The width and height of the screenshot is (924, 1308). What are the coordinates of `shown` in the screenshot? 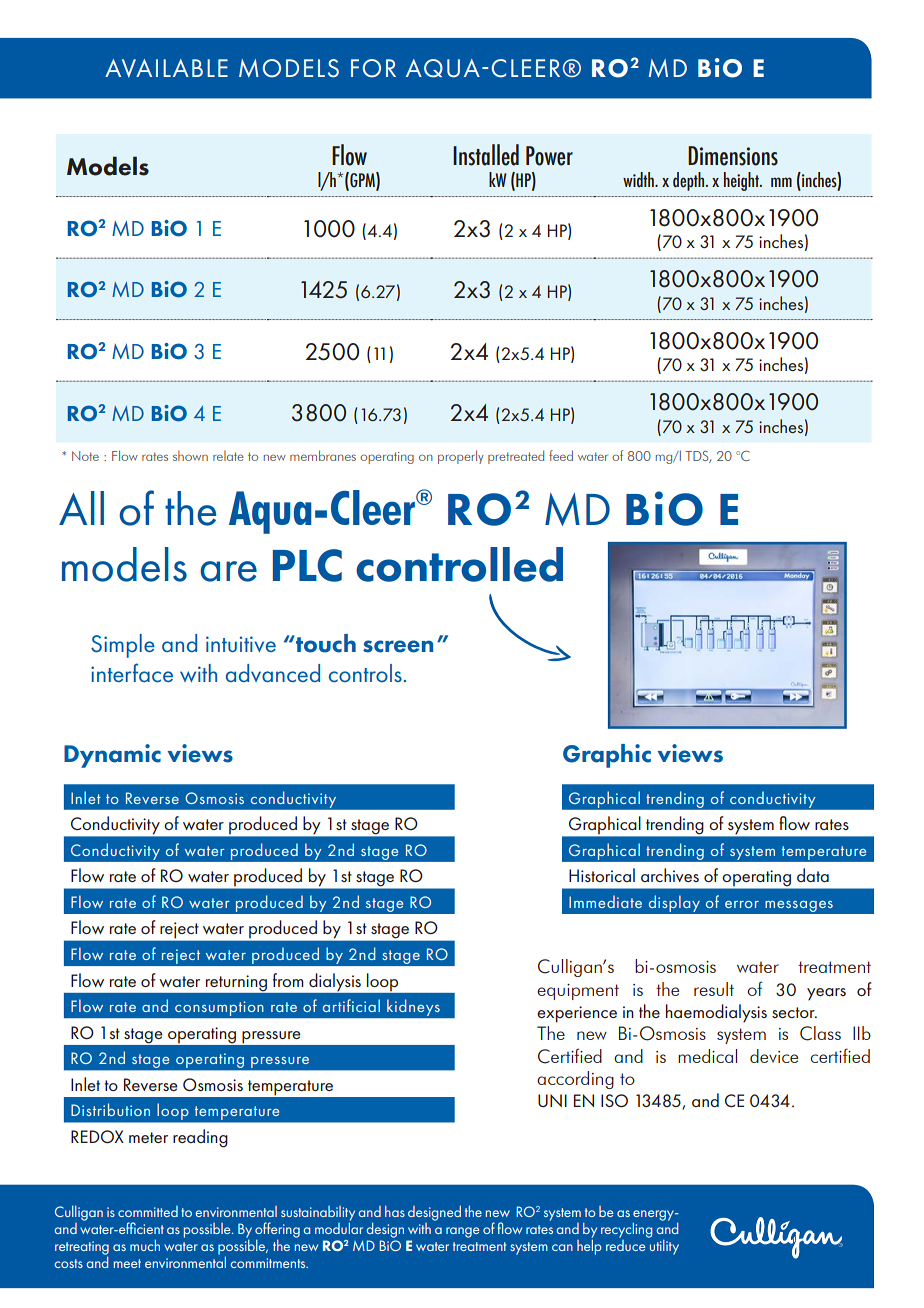 It's located at (190, 456).
